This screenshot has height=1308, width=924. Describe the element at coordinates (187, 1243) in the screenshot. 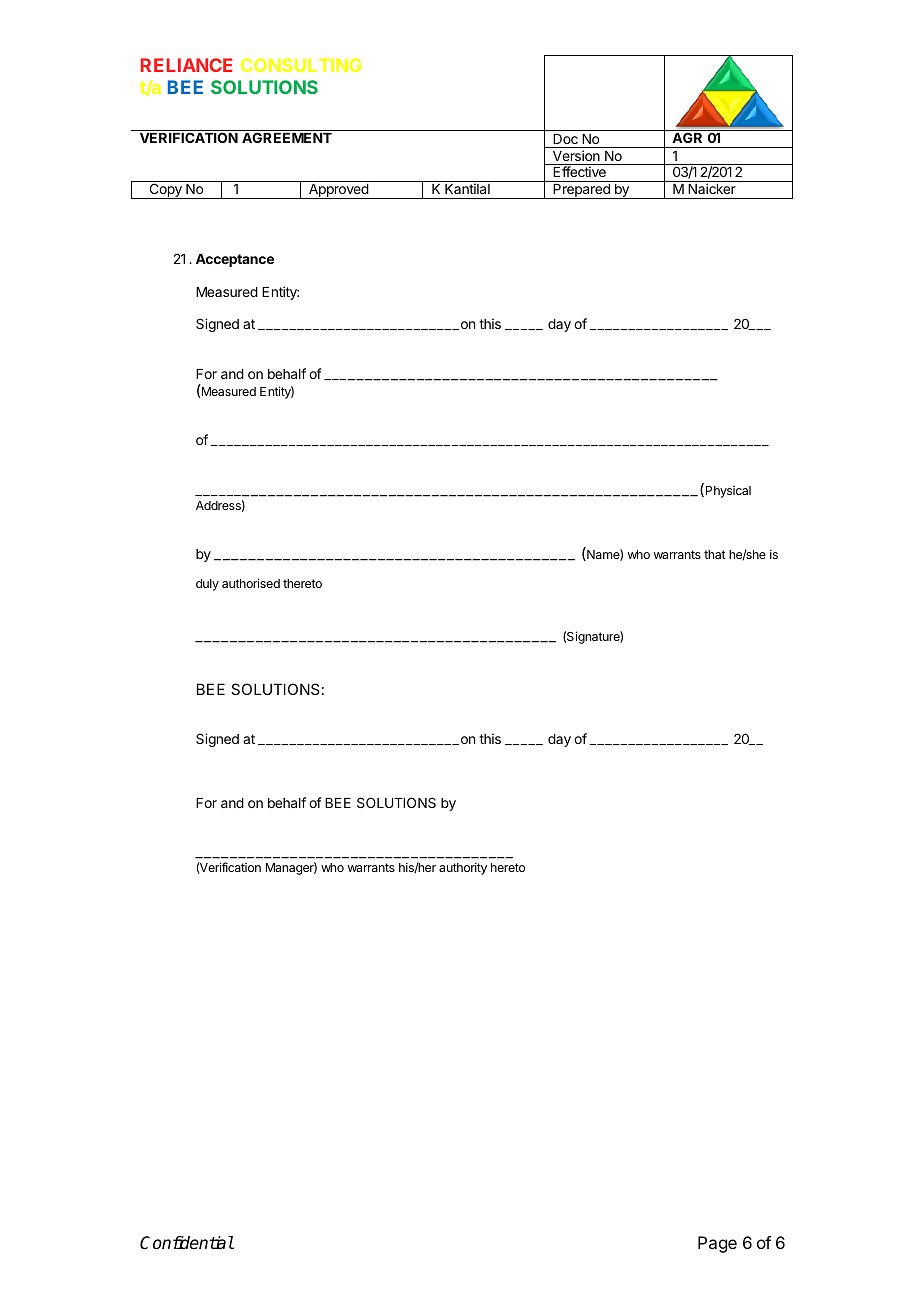

I see `Confidential` at that location.
